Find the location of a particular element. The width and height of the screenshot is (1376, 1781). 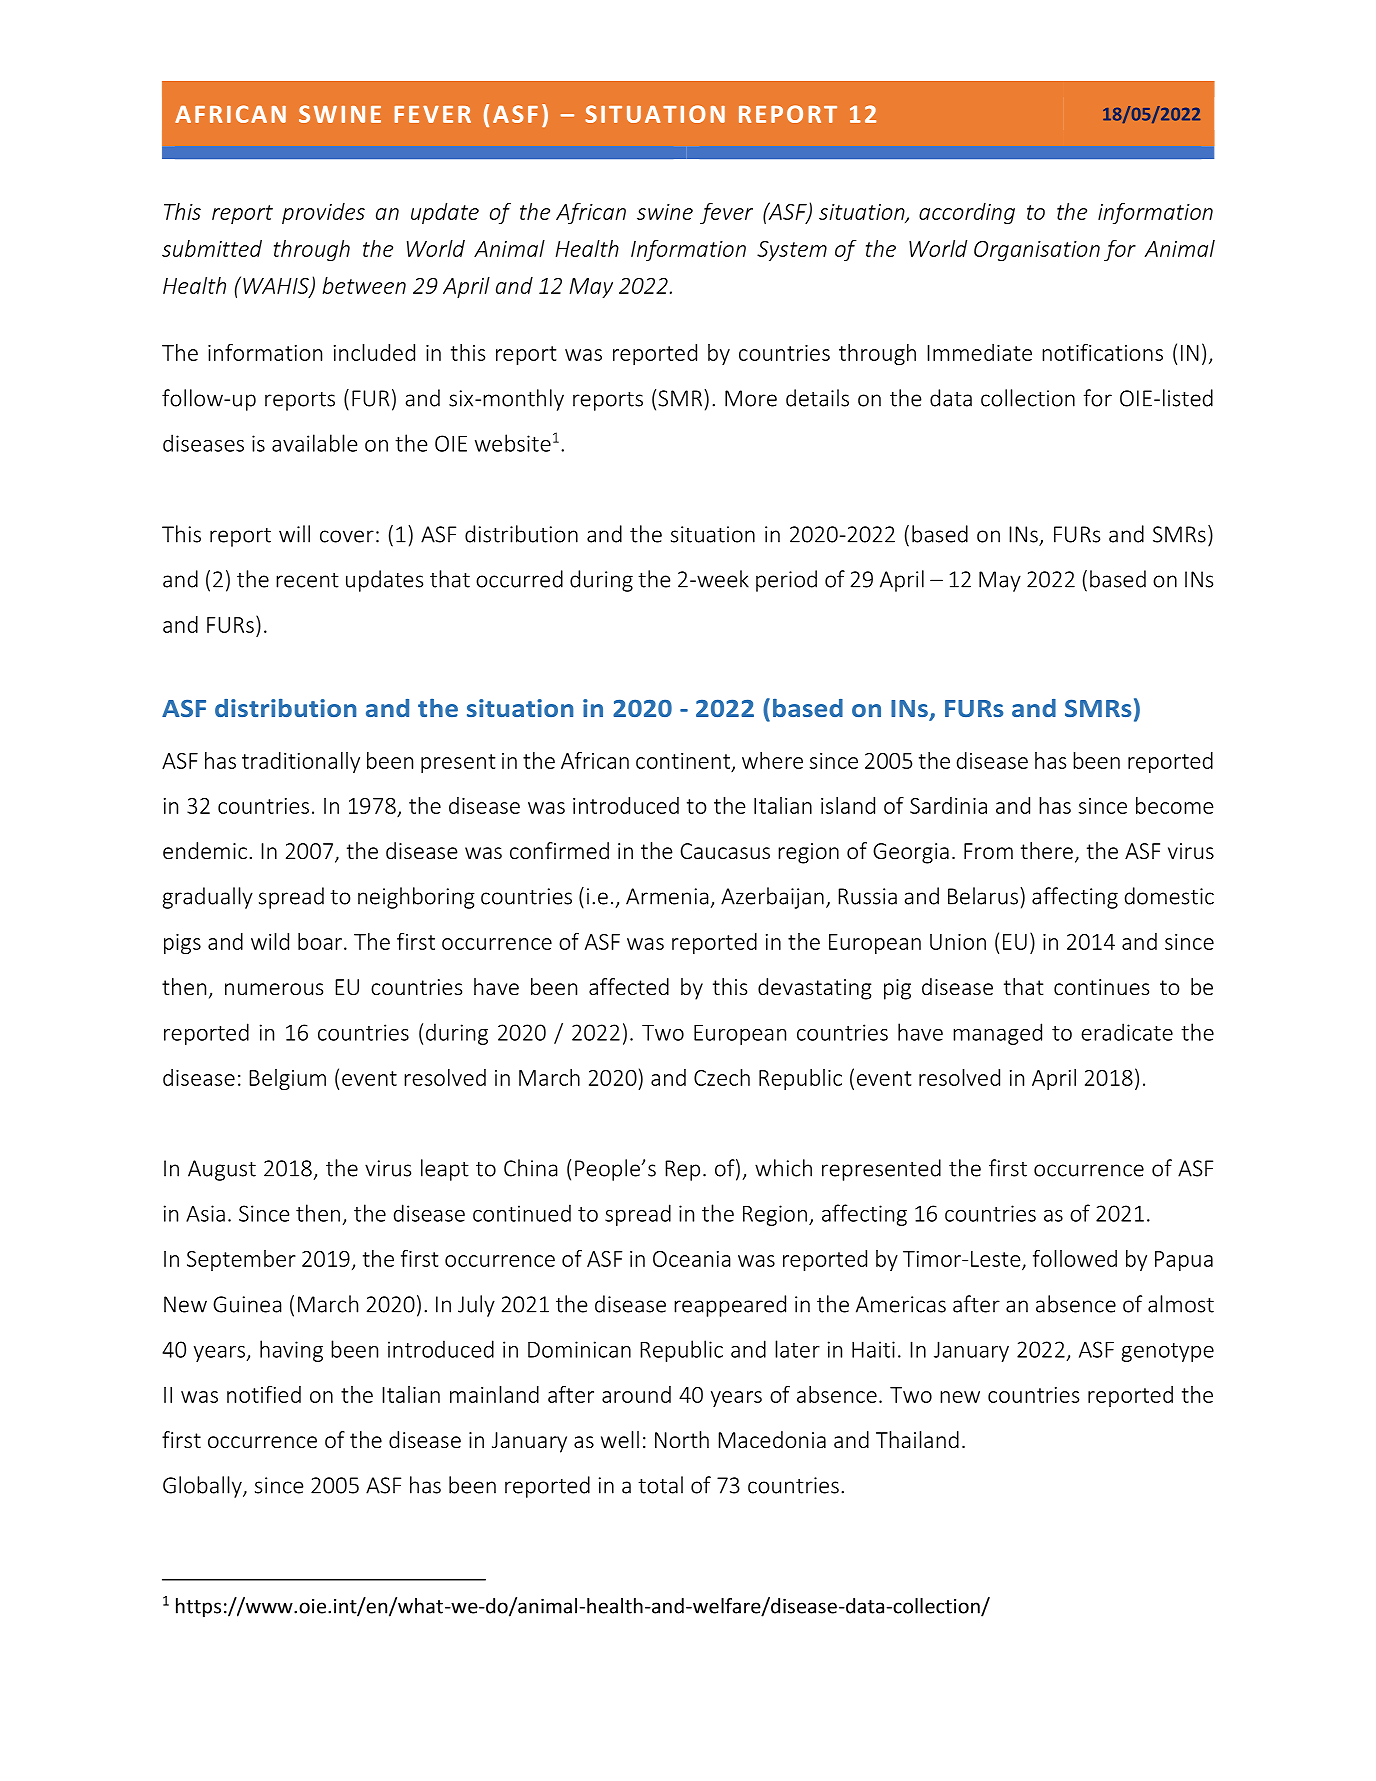

Belgium is located at coordinates (287, 1079).
